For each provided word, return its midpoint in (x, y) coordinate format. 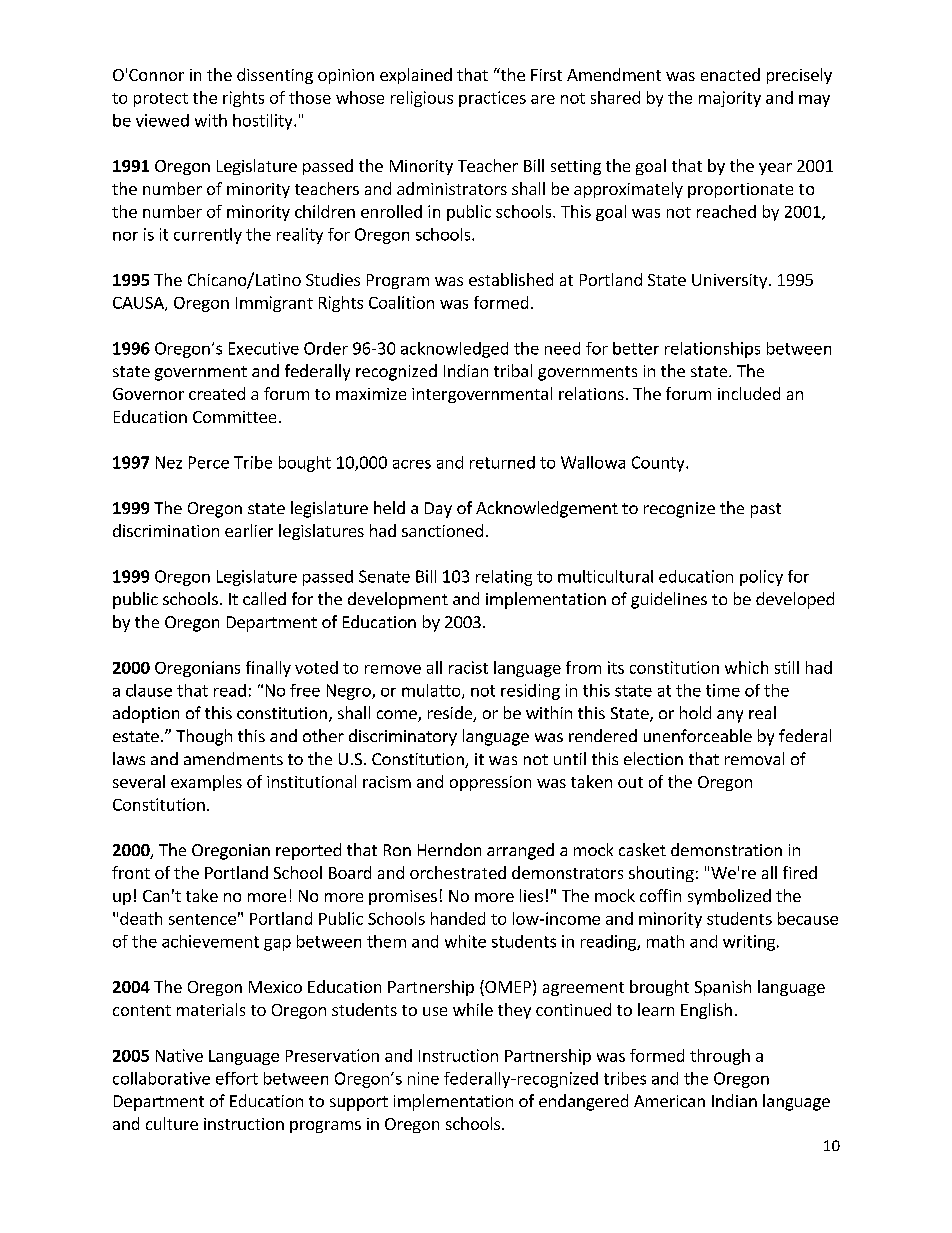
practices (492, 99)
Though (204, 737)
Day (438, 510)
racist (468, 667)
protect (161, 100)
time (723, 690)
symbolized (729, 897)
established (511, 279)
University (731, 281)
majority (730, 99)
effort (237, 1078)
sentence (202, 919)
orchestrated (458, 872)
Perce (209, 462)
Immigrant (274, 304)
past (766, 510)
